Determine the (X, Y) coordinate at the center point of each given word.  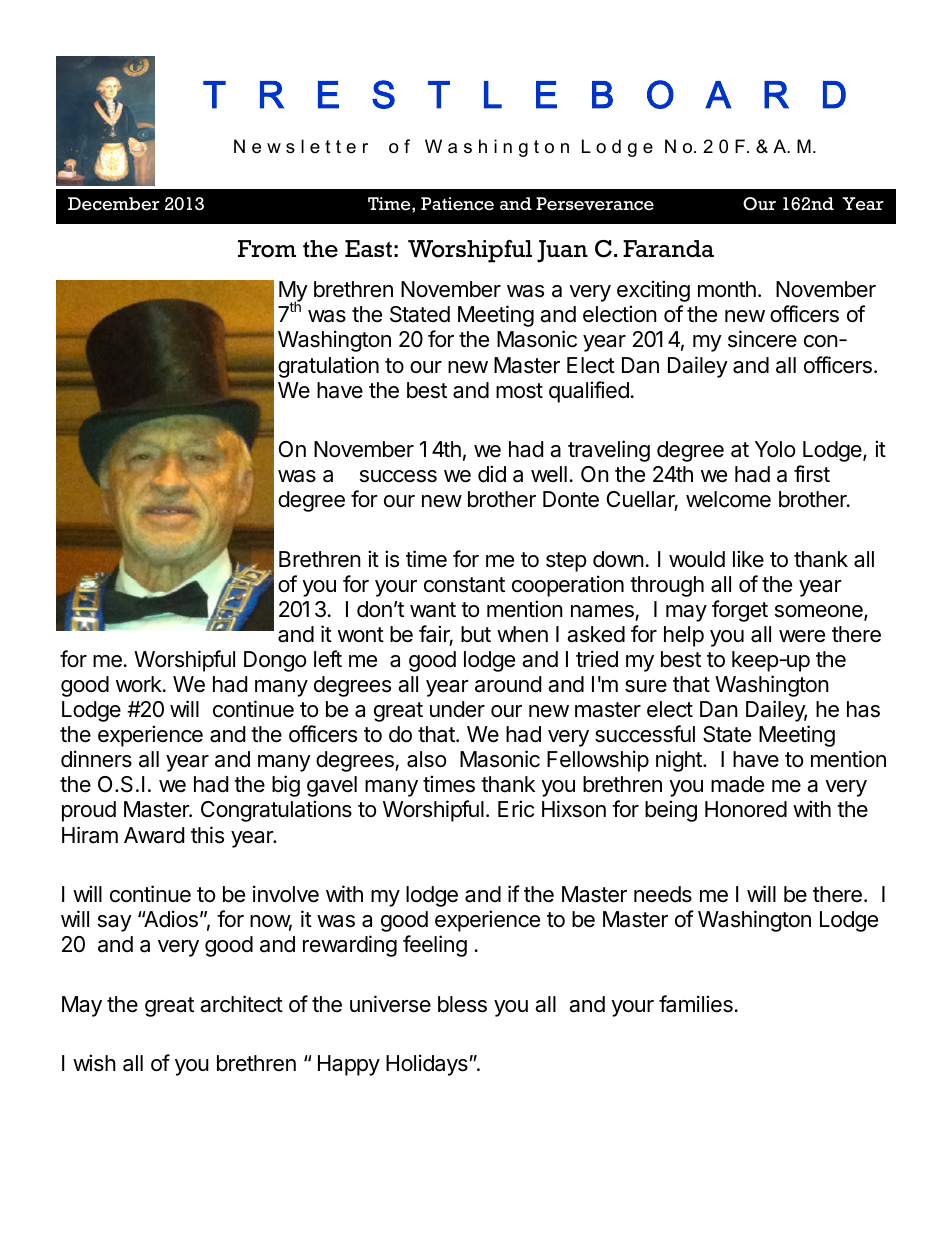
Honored (746, 809)
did (492, 474)
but (476, 634)
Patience (457, 204)
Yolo (775, 449)
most (519, 391)
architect (241, 1004)
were (802, 636)
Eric (516, 809)
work (139, 684)
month (727, 289)
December (114, 204)
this (207, 835)
